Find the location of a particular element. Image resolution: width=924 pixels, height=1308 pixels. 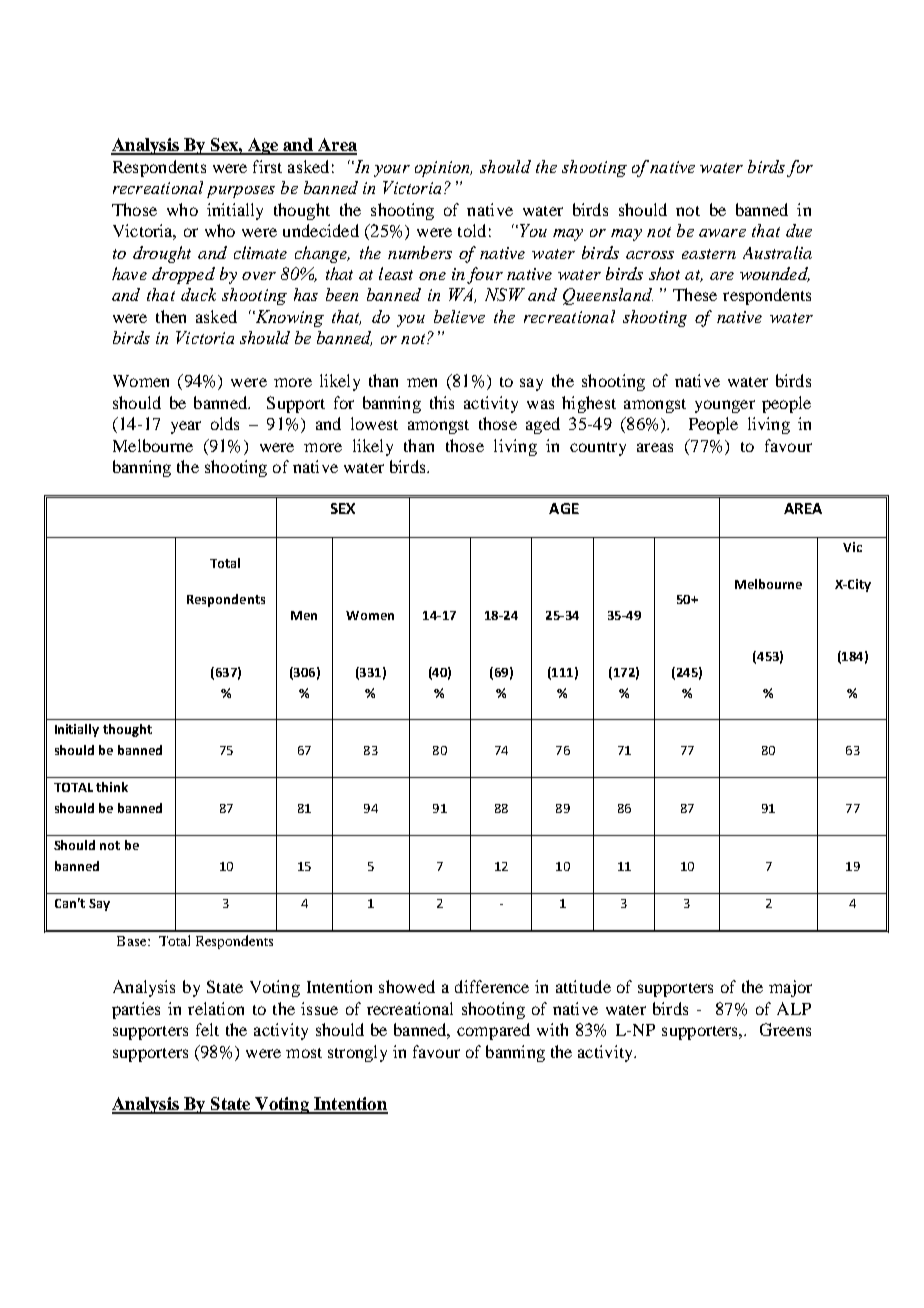

year is located at coordinates (186, 427).
